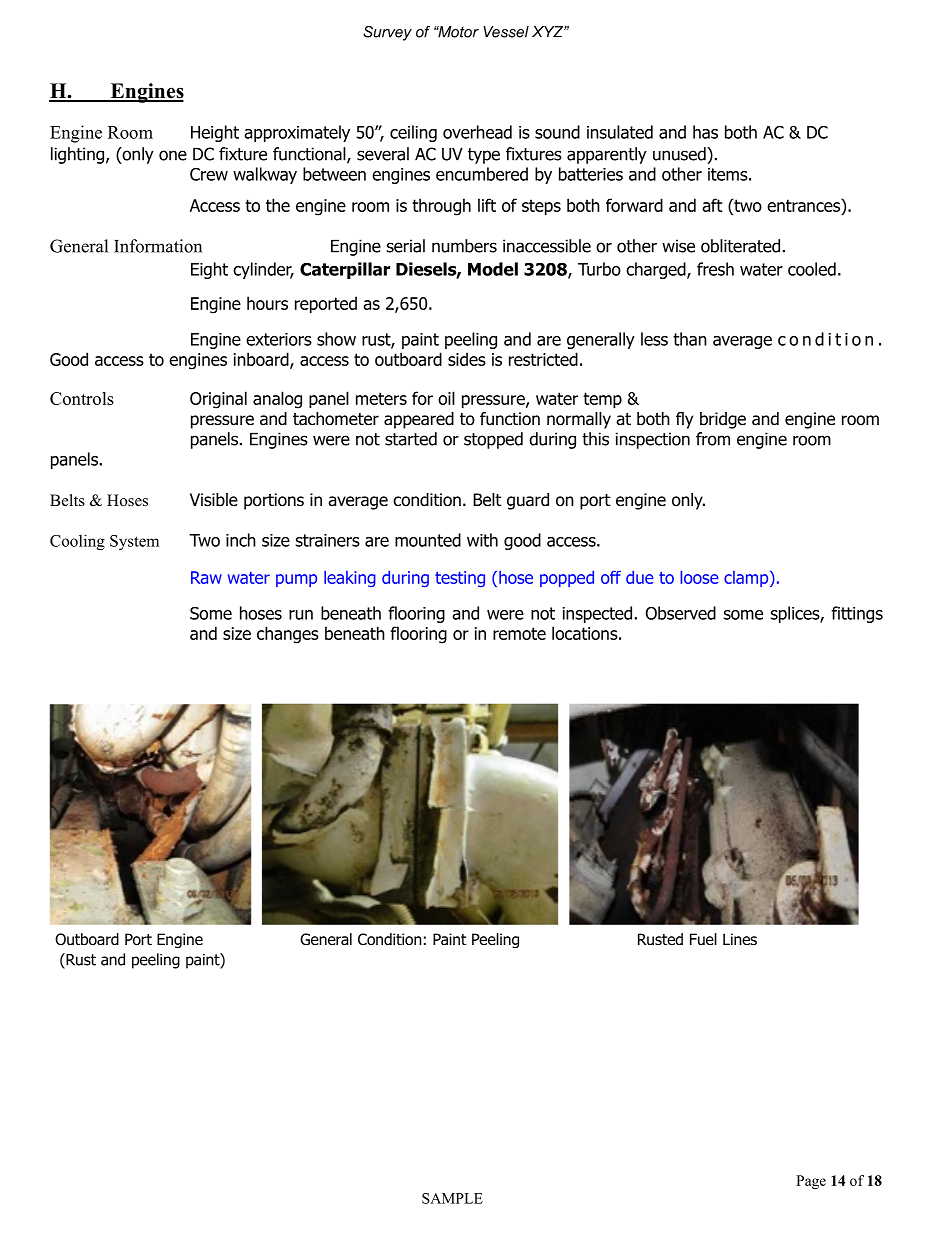 The height and width of the screenshot is (1233, 952). Describe the element at coordinates (457, 32) in the screenshot. I see `Motor` at that location.
